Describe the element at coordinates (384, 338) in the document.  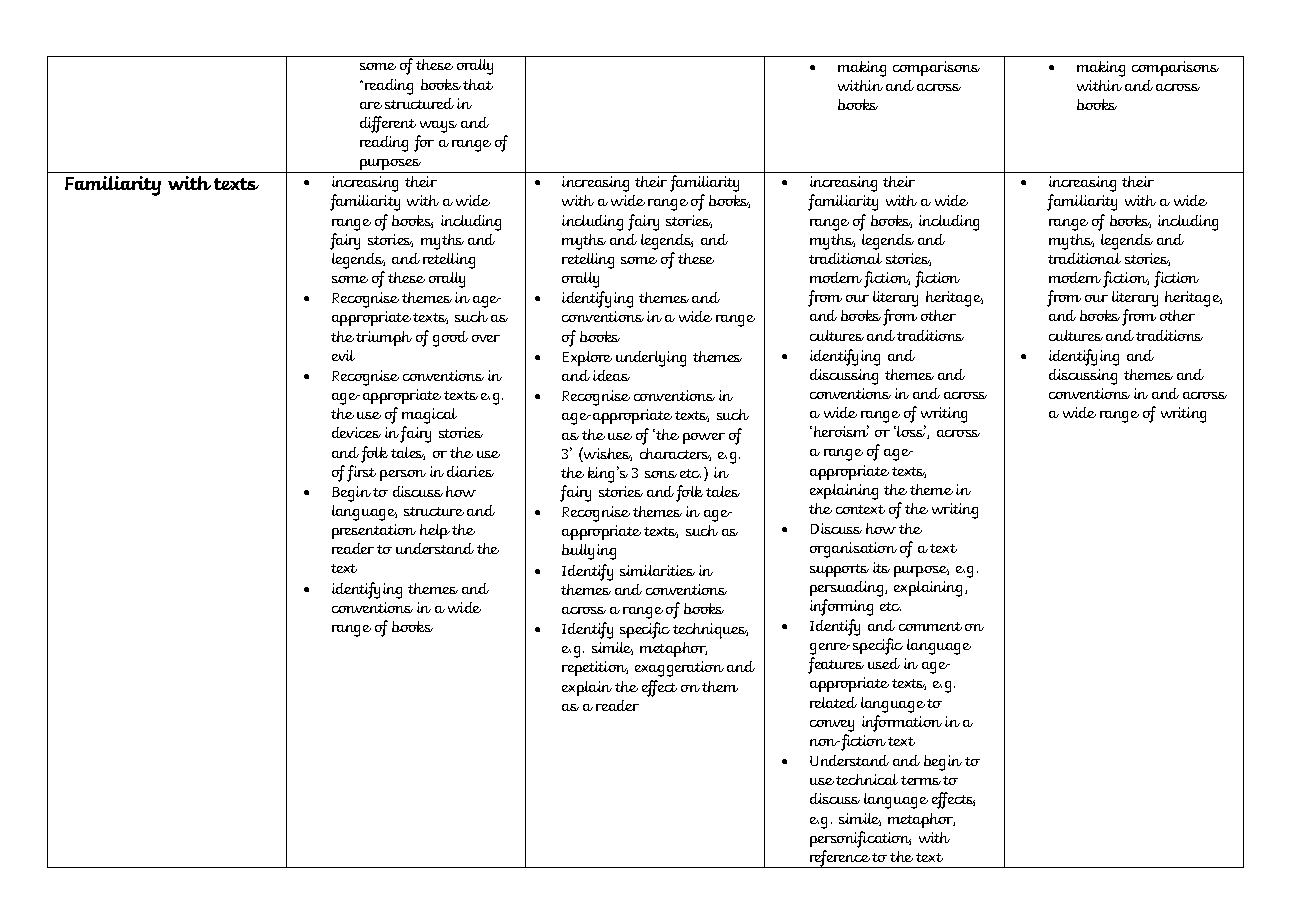
I see `triumph` at that location.
